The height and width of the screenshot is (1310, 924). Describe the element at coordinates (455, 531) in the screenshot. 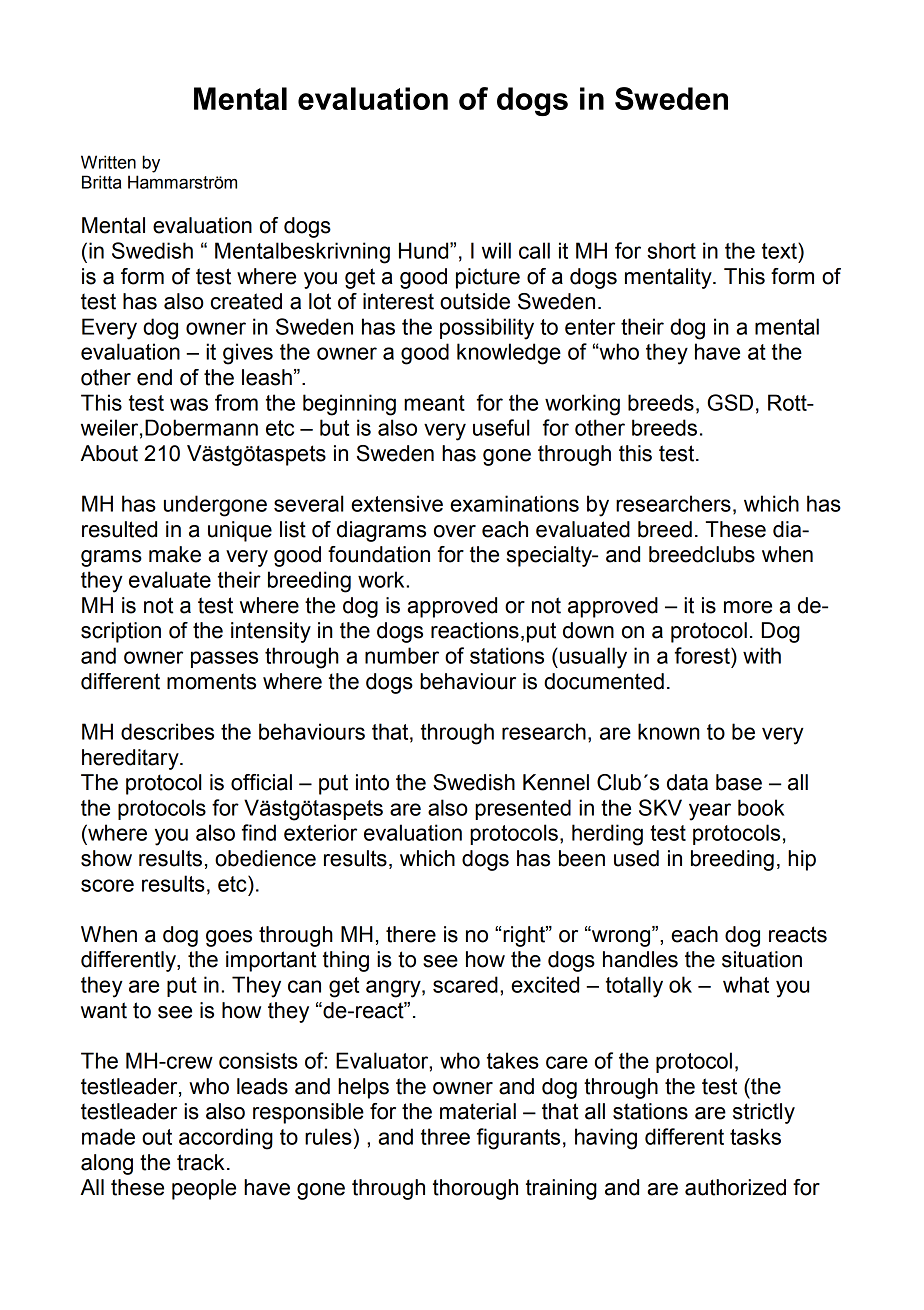

I see `over` at that location.
